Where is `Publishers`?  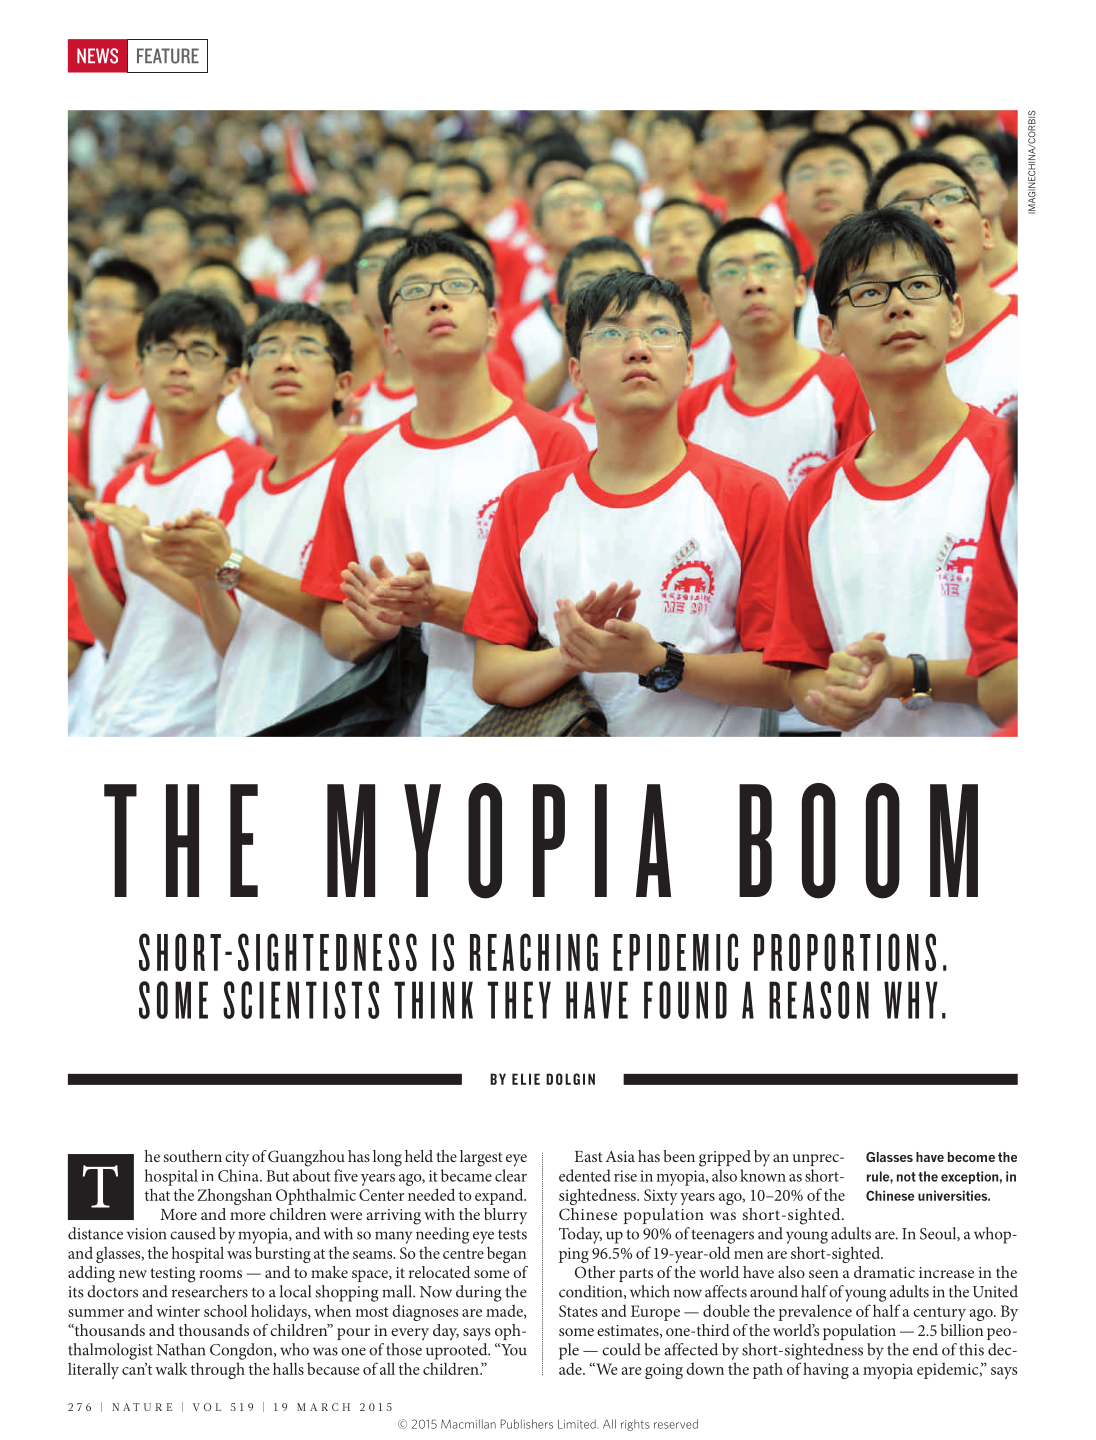 Publishers is located at coordinates (527, 1424).
